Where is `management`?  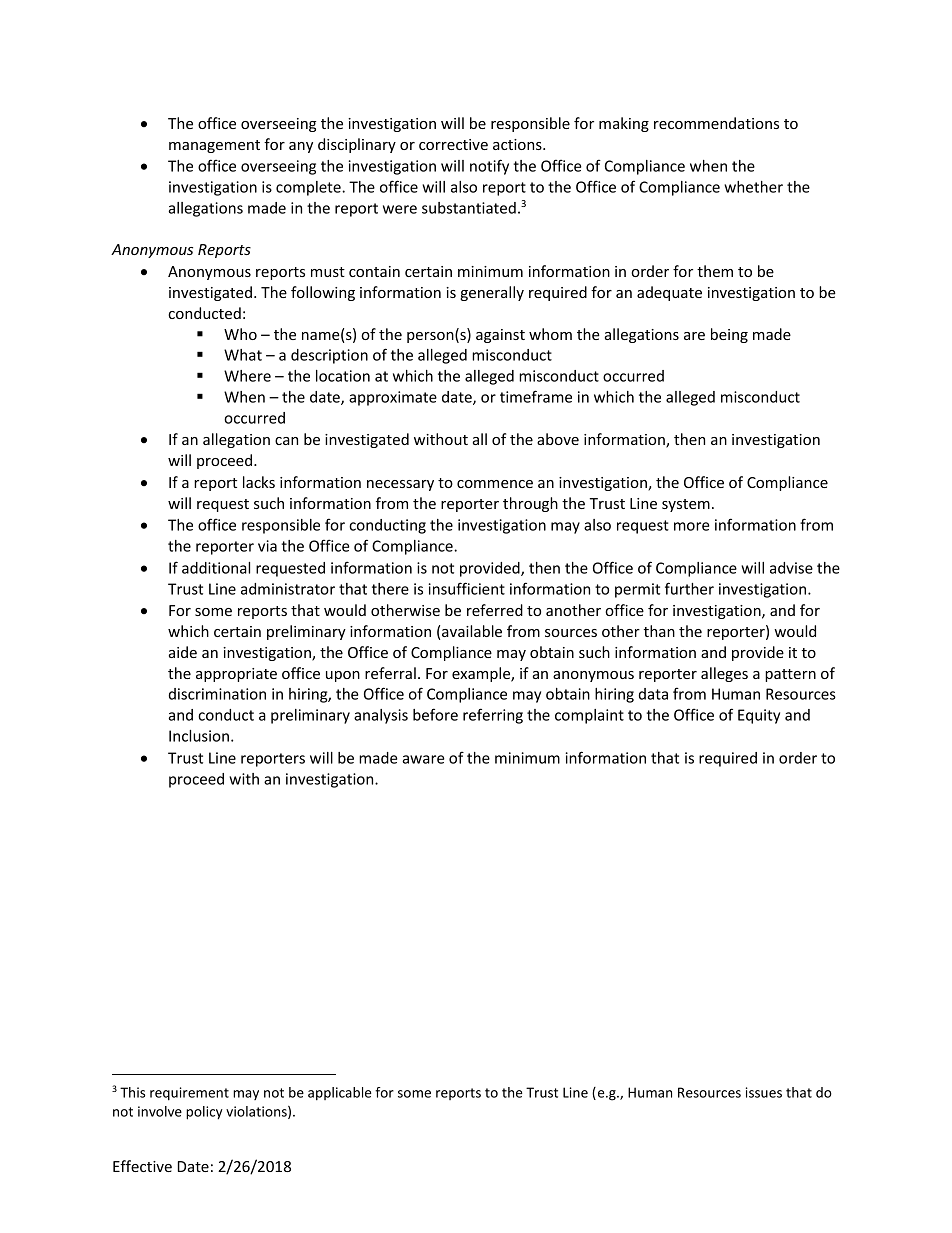 management is located at coordinates (214, 146).
